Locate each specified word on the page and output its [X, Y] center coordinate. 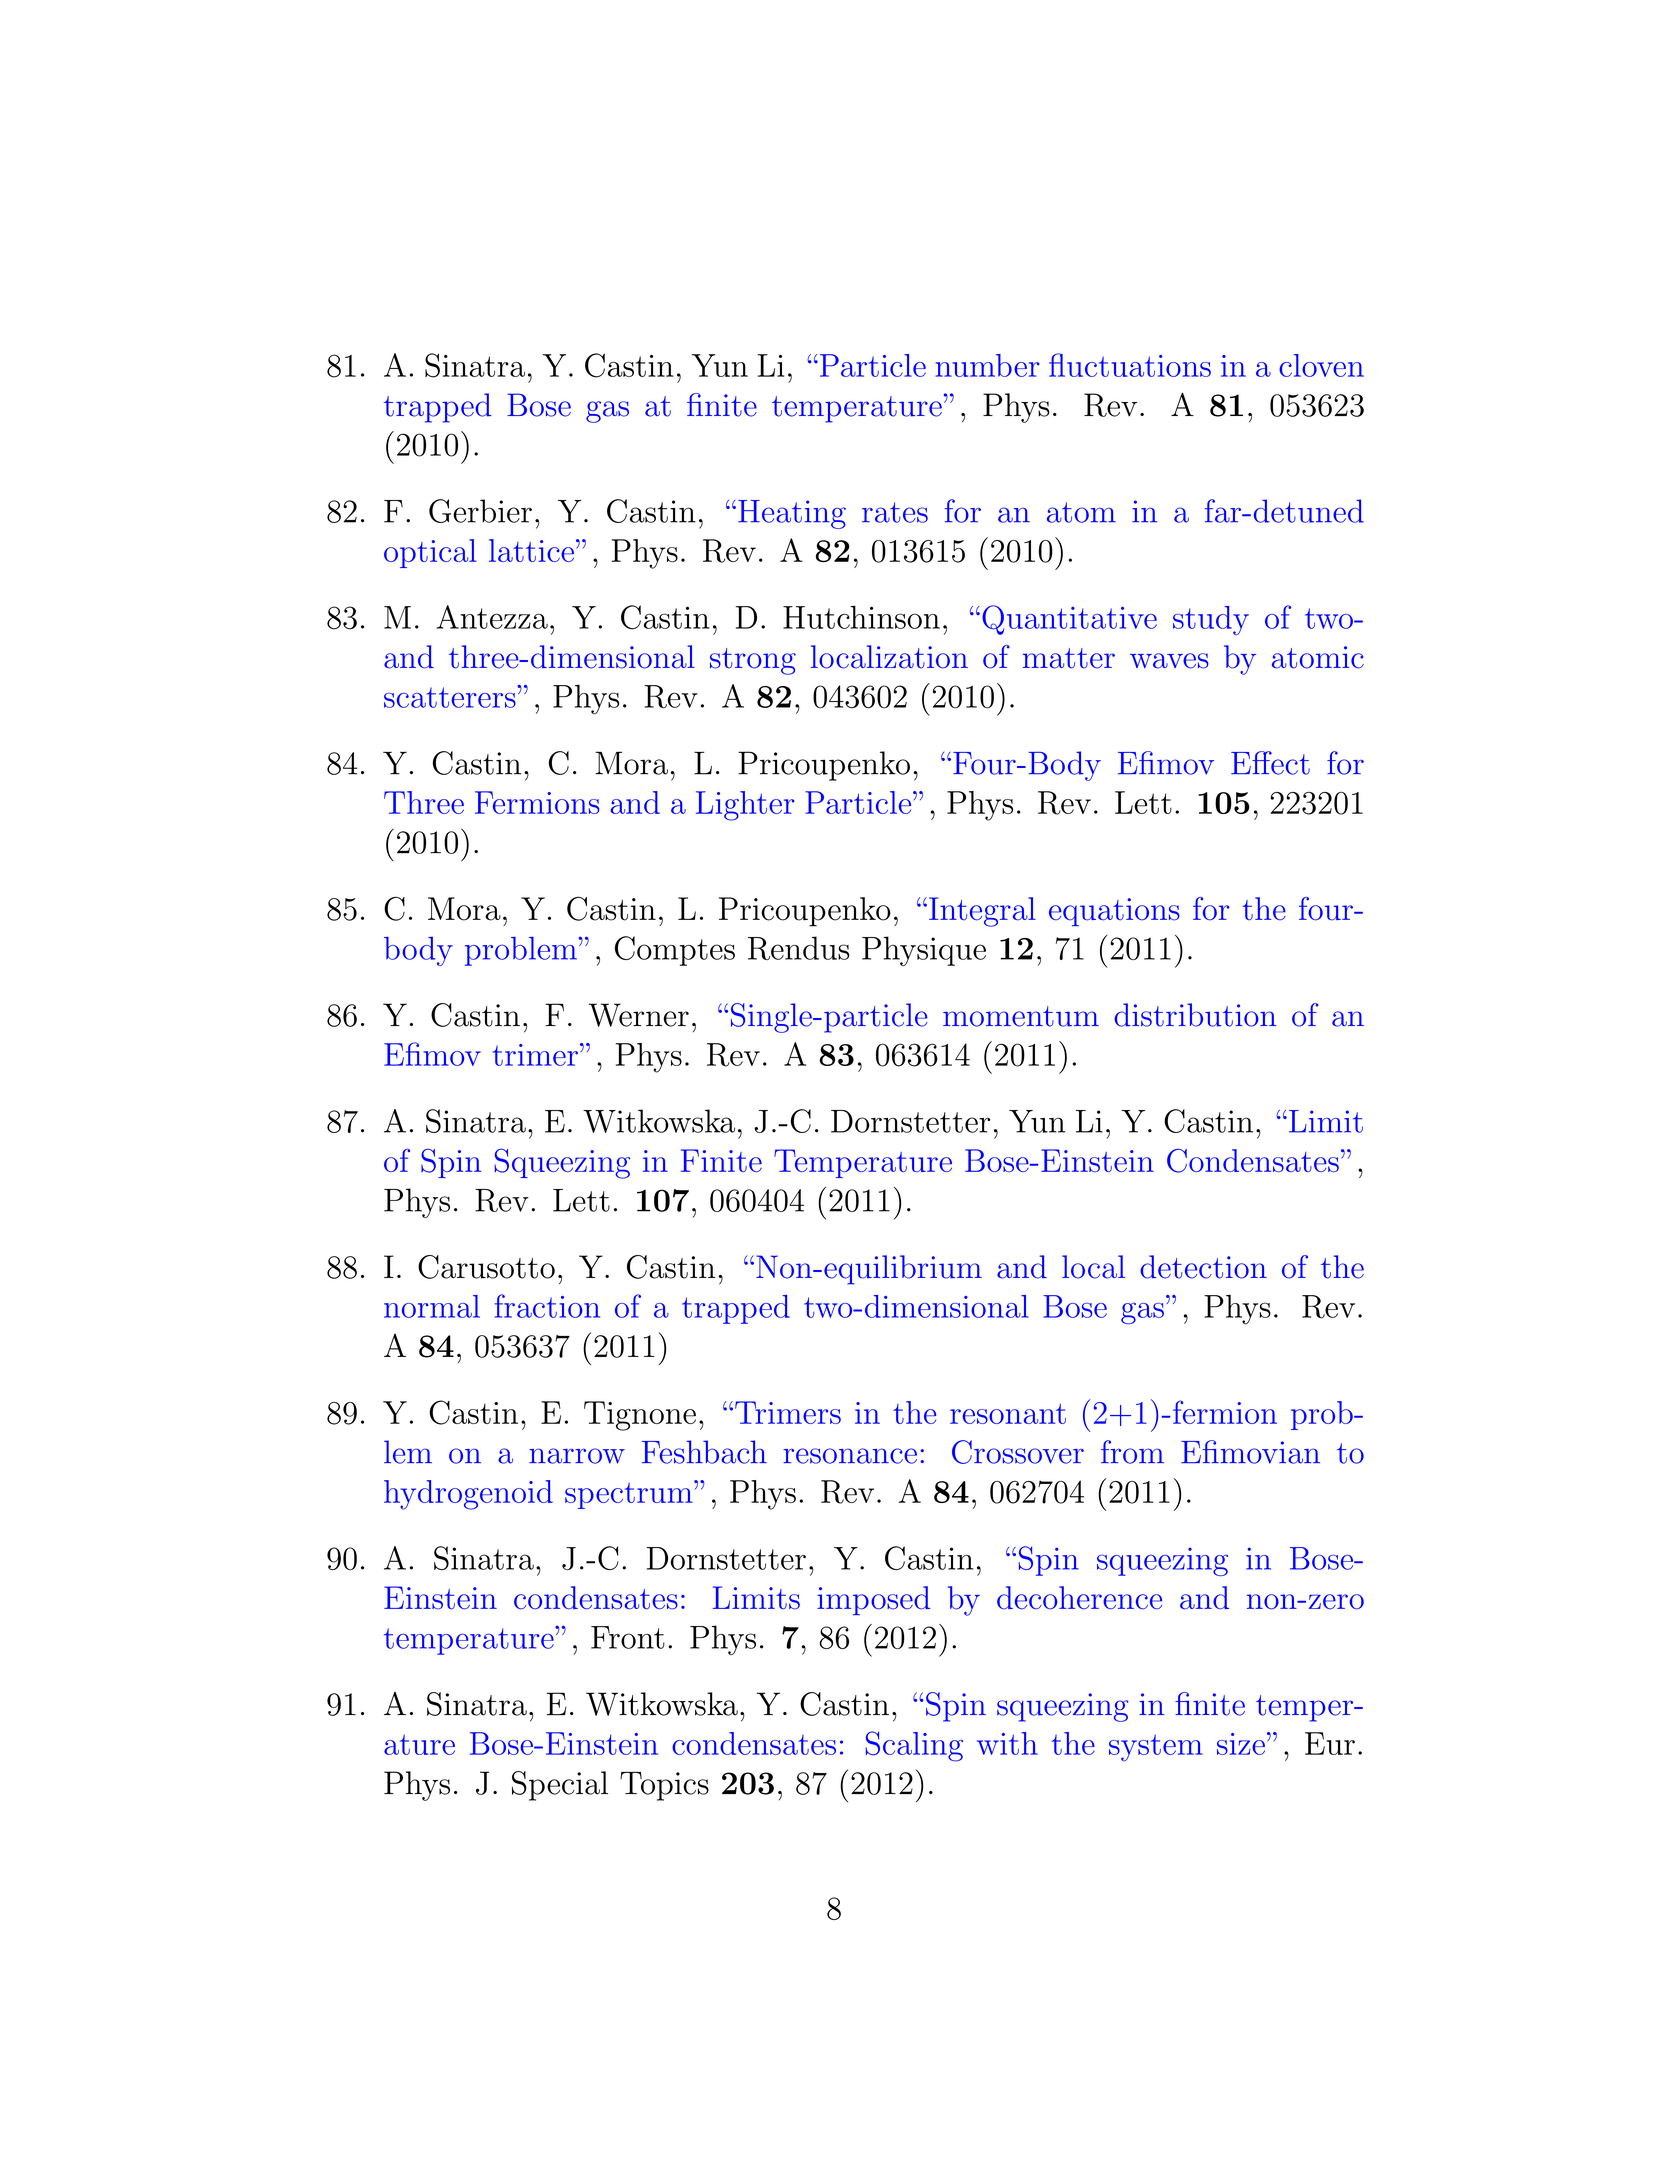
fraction [547, 1306]
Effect [1270, 763]
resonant [1008, 1414]
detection [1203, 1267]
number [988, 365]
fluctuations [1130, 365]
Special [560, 1786]
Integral [982, 912]
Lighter [745, 806]
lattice [531, 550]
